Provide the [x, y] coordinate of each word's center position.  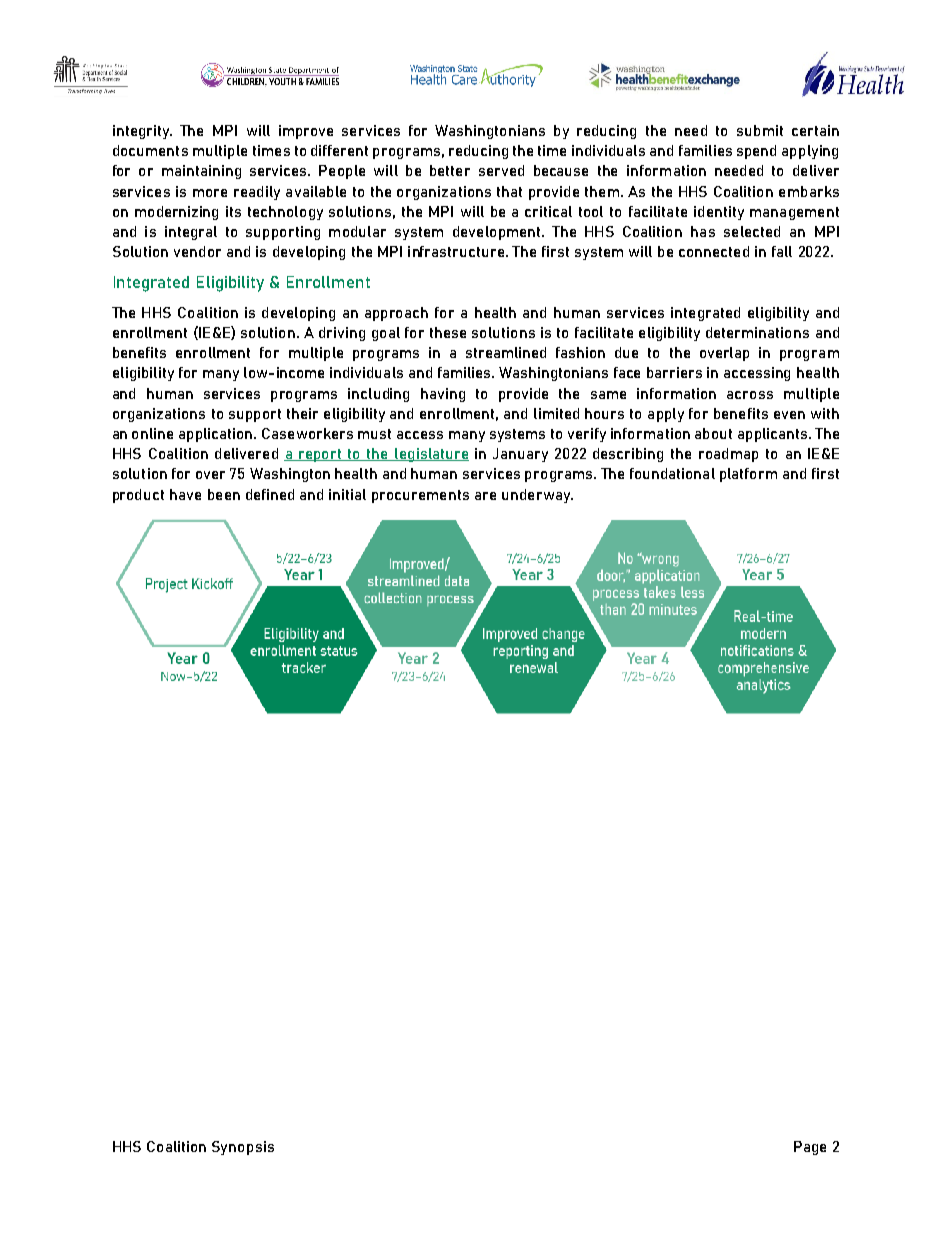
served [501, 170]
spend [756, 152]
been [224, 494]
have [185, 494]
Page [810, 1148]
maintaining [201, 172]
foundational [672, 473]
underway [537, 496]
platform [748, 475]
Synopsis [243, 1148]
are [485, 496]
